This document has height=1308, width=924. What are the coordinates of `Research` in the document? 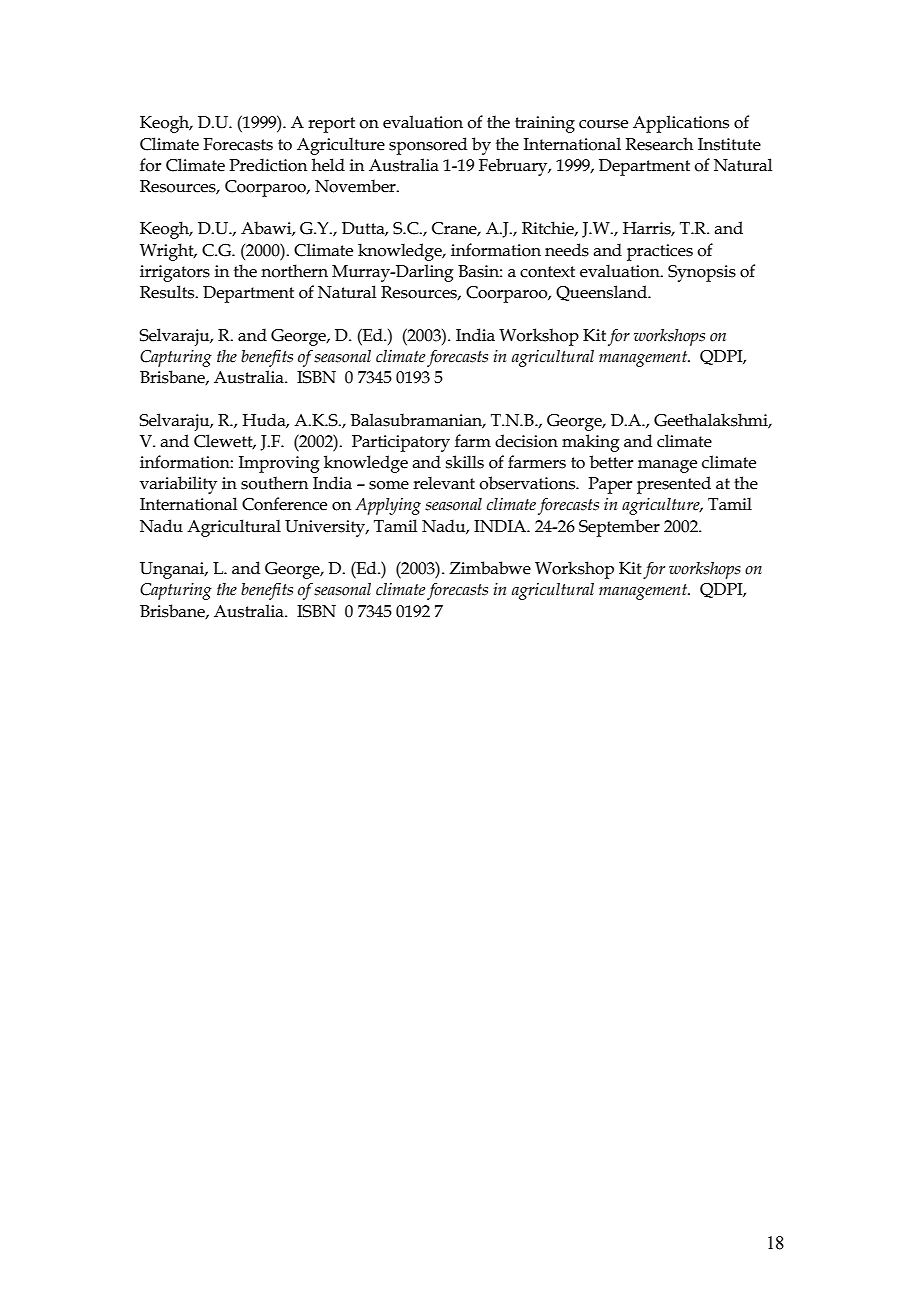 It's located at (659, 144).
